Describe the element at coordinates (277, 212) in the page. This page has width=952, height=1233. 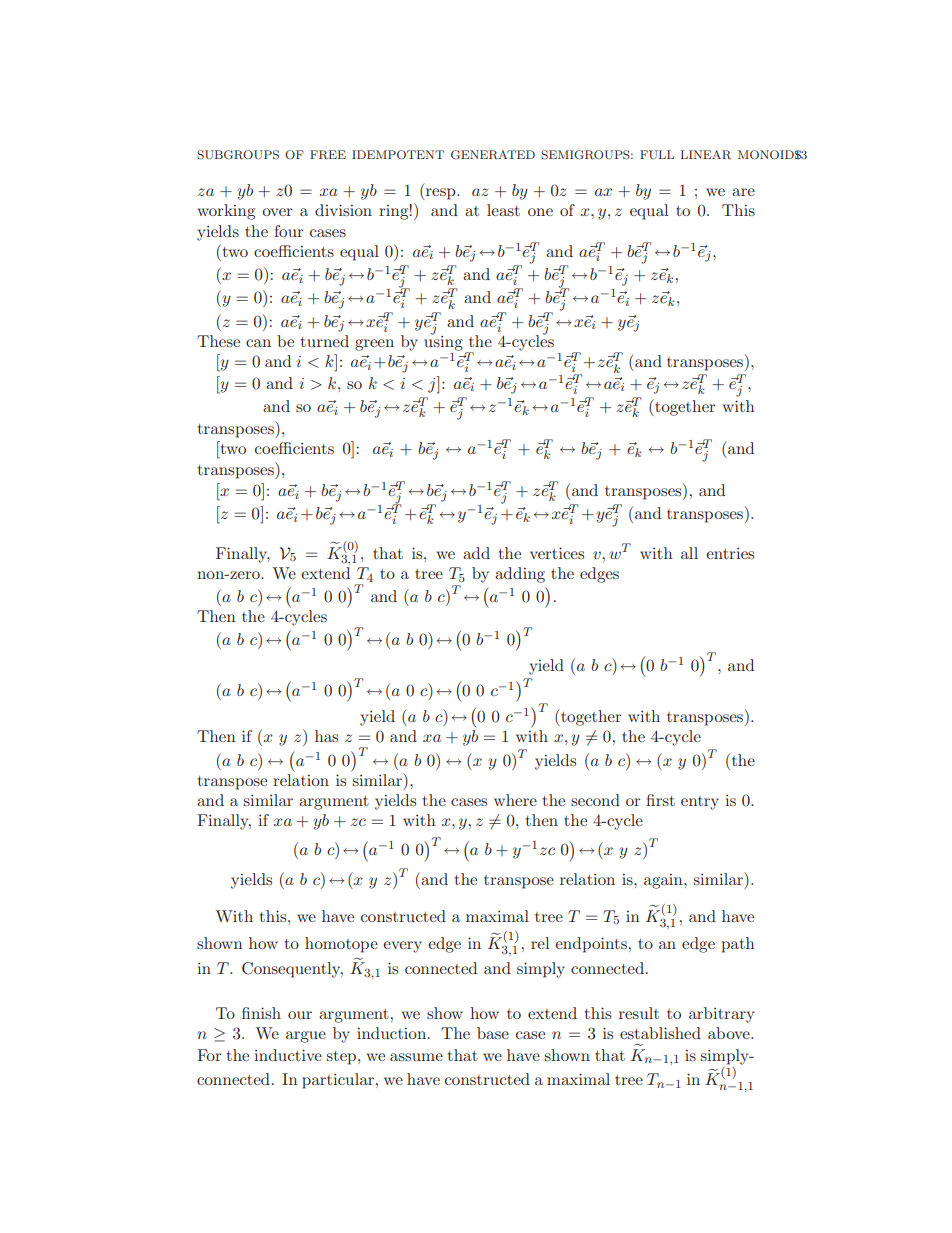
I see `over` at that location.
